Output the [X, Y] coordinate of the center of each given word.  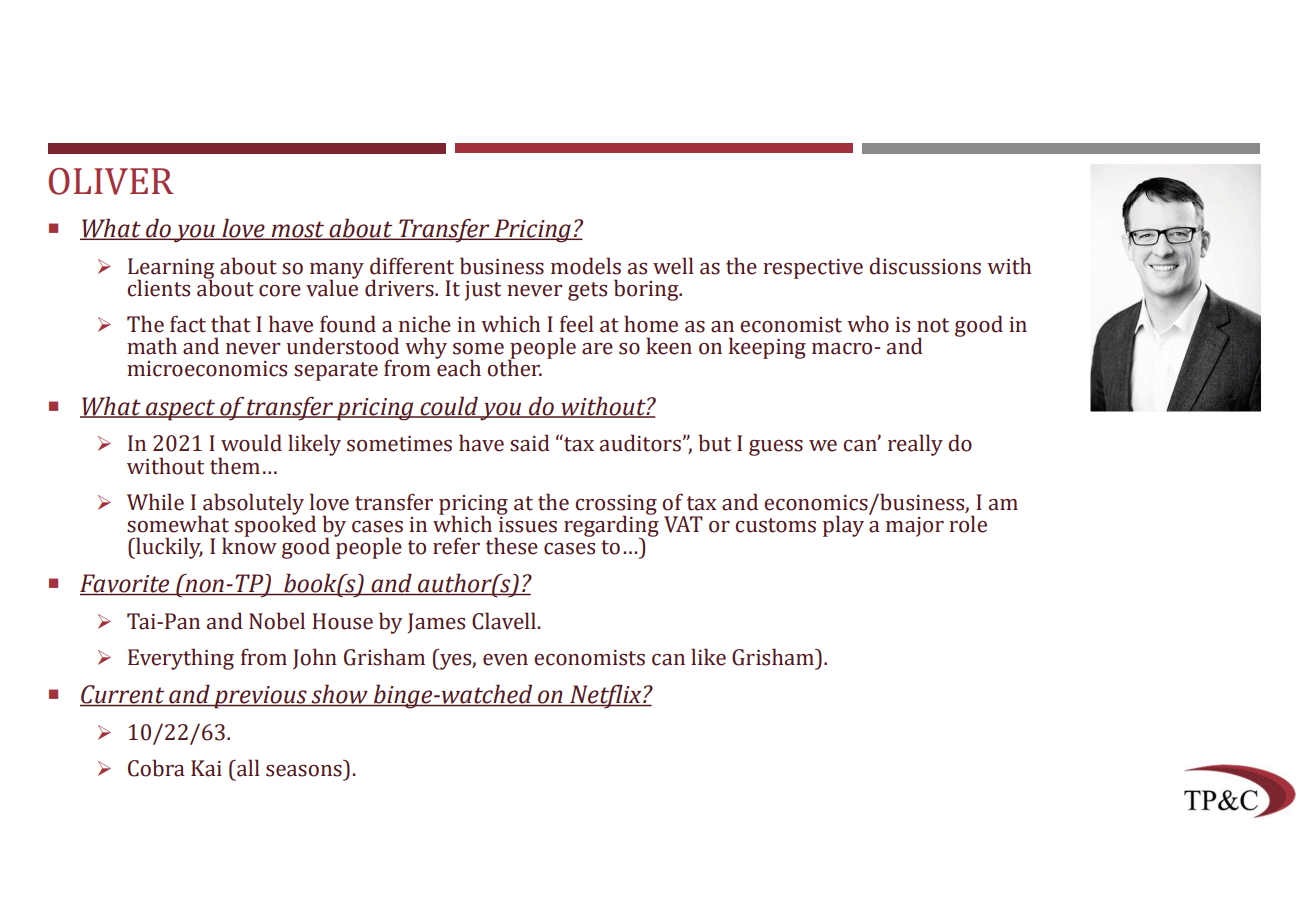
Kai [206, 768]
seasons [304, 771]
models [586, 266]
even [505, 660]
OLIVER [111, 181]
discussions [925, 266]
